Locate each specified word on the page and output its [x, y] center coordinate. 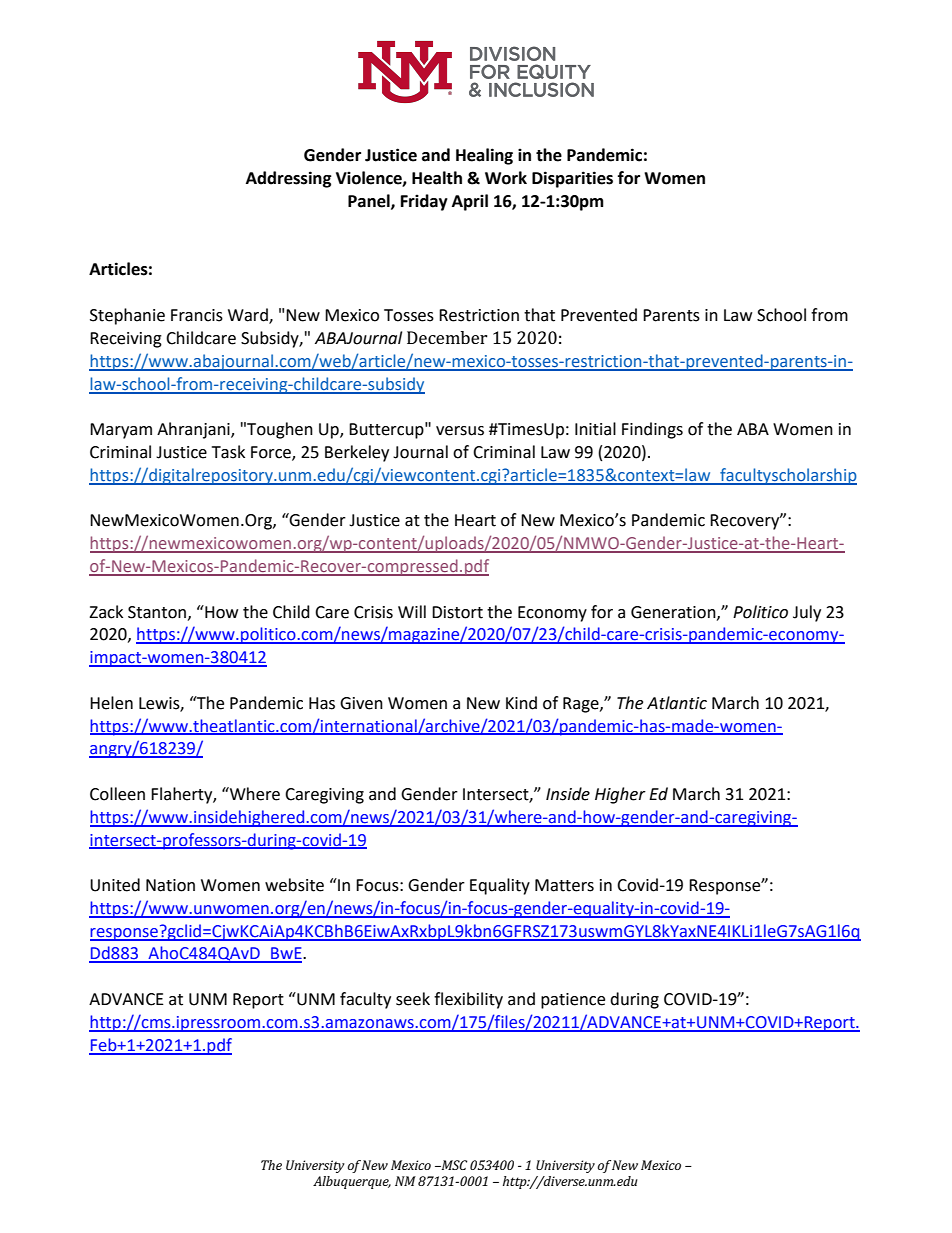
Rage [582, 705]
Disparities [572, 179]
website [294, 885]
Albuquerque [352, 1182]
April [470, 202]
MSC [453, 1165]
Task [228, 452]
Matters [564, 885]
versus [460, 431]
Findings [652, 430]
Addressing [289, 179]
